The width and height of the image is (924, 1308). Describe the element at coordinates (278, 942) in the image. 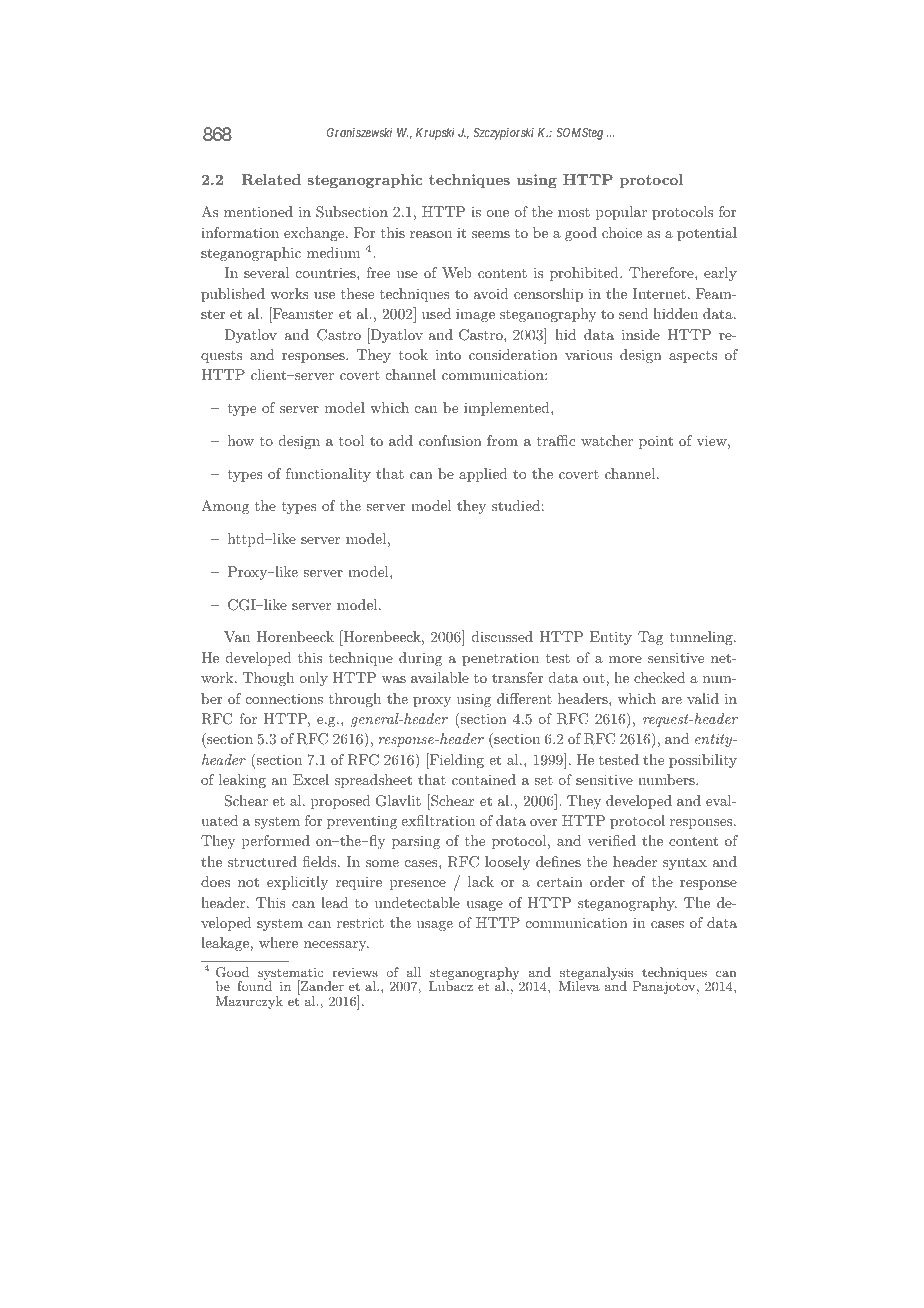

I see `where` at that location.
